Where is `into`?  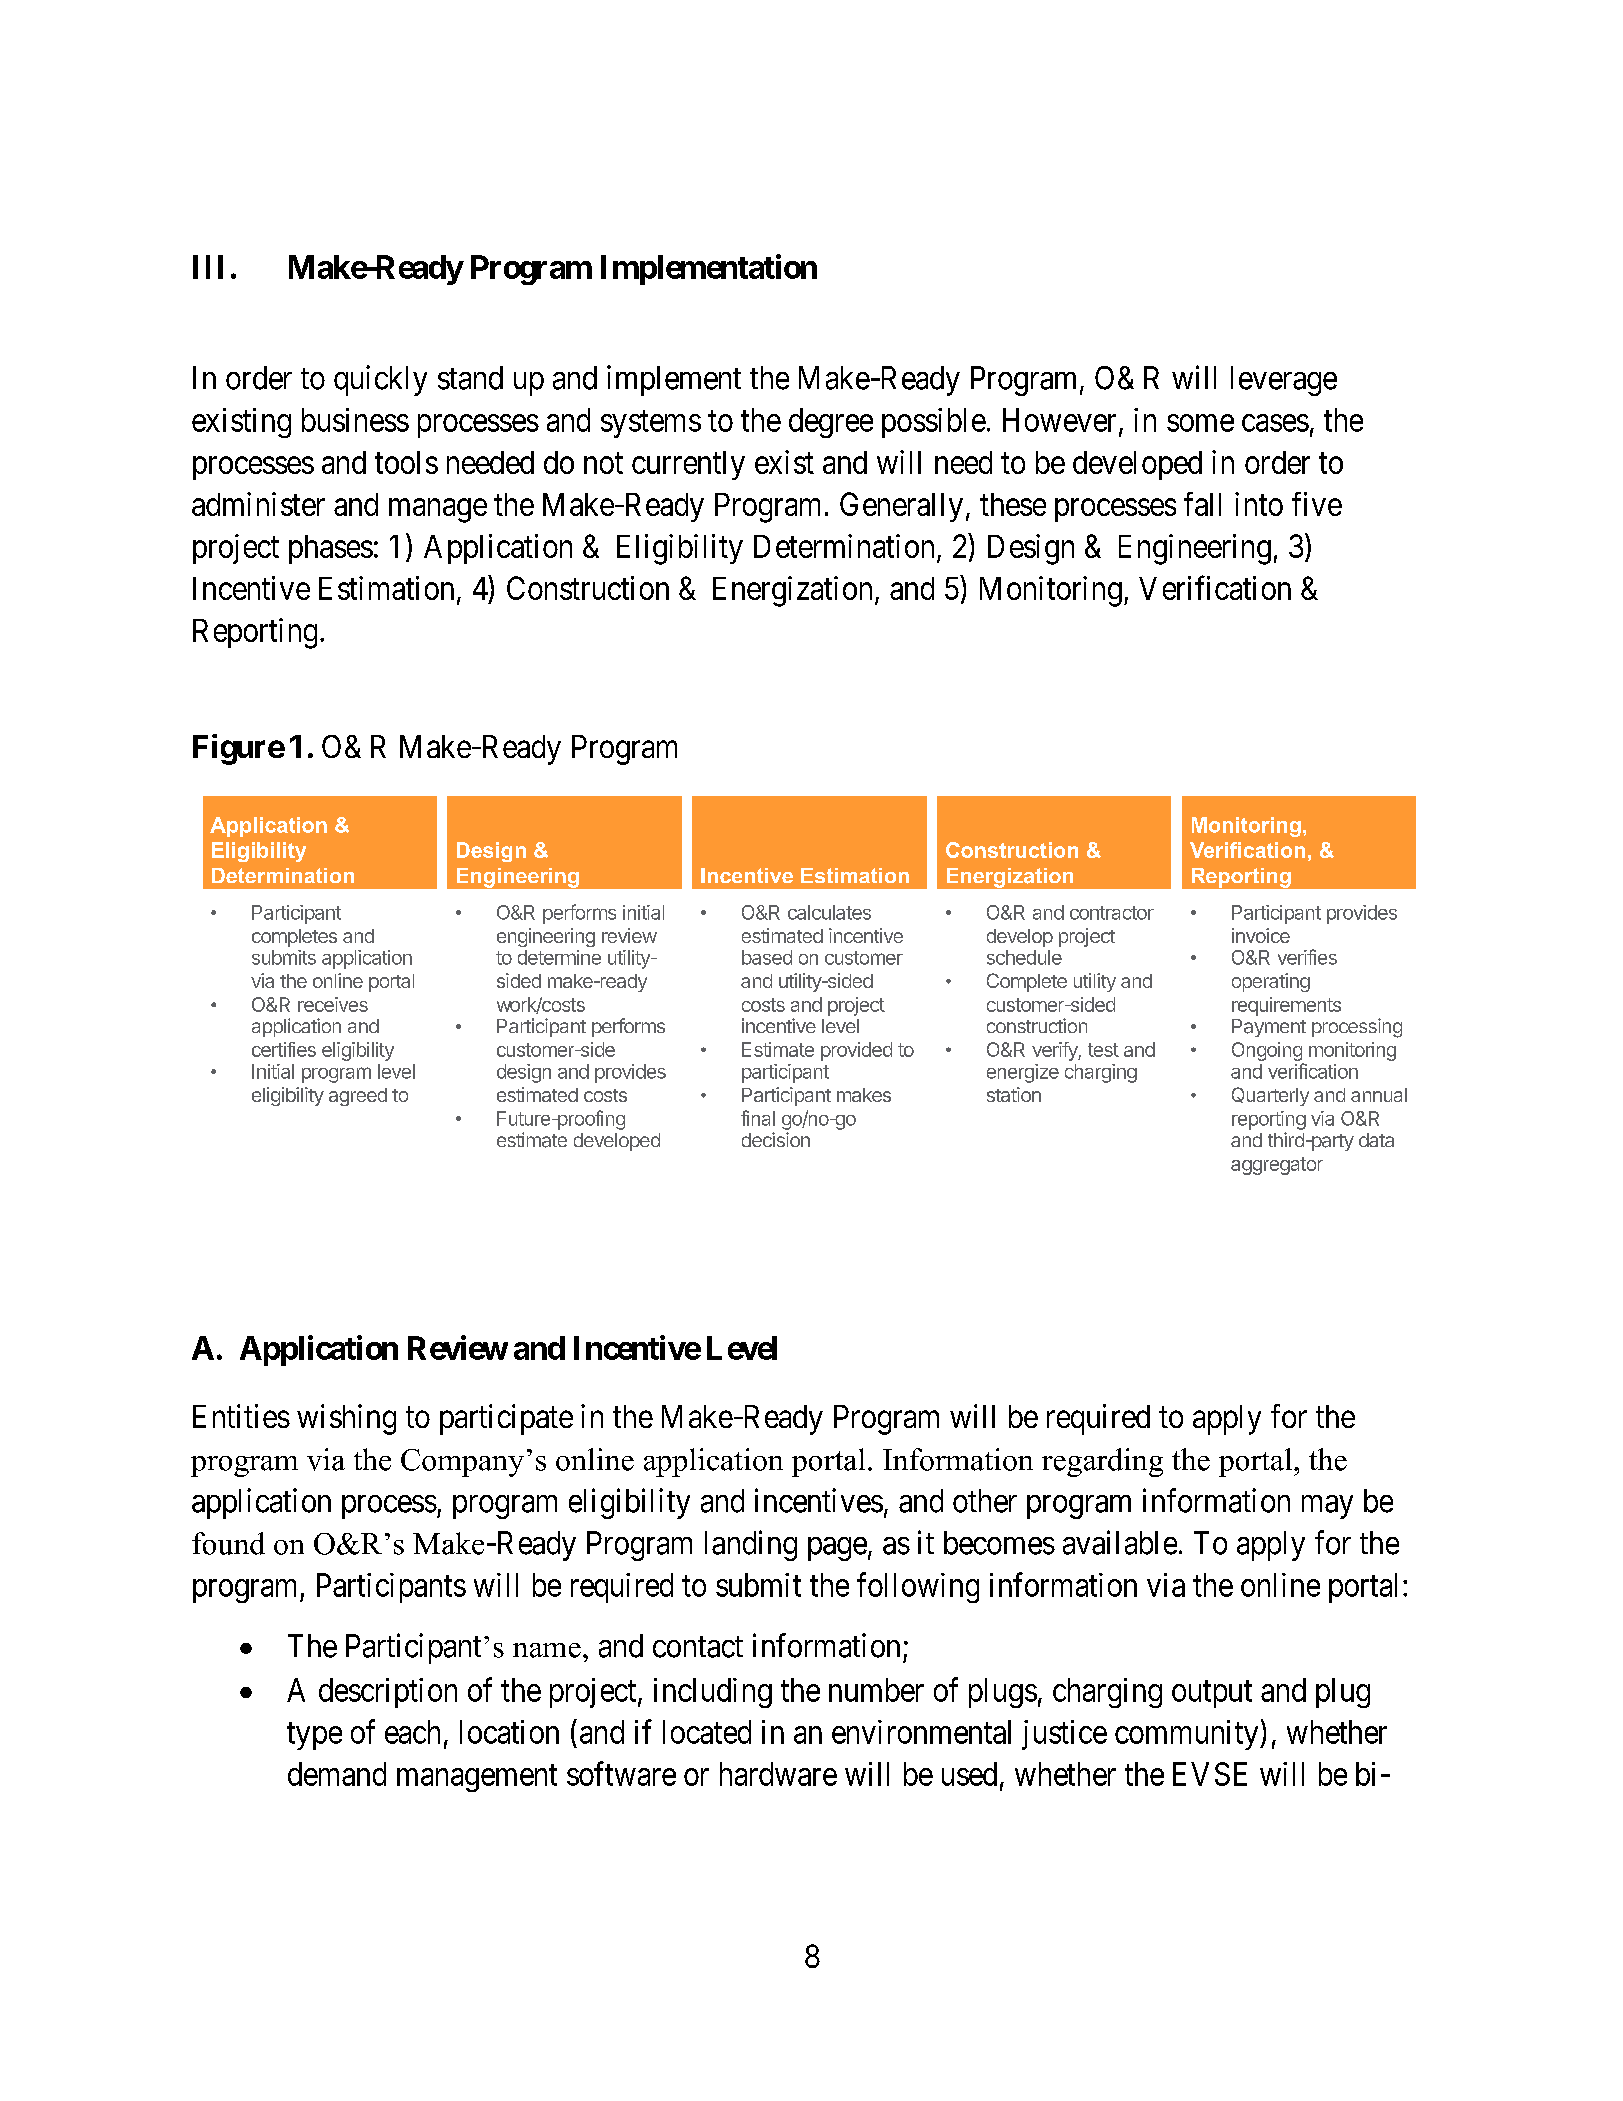 into is located at coordinates (1259, 504).
